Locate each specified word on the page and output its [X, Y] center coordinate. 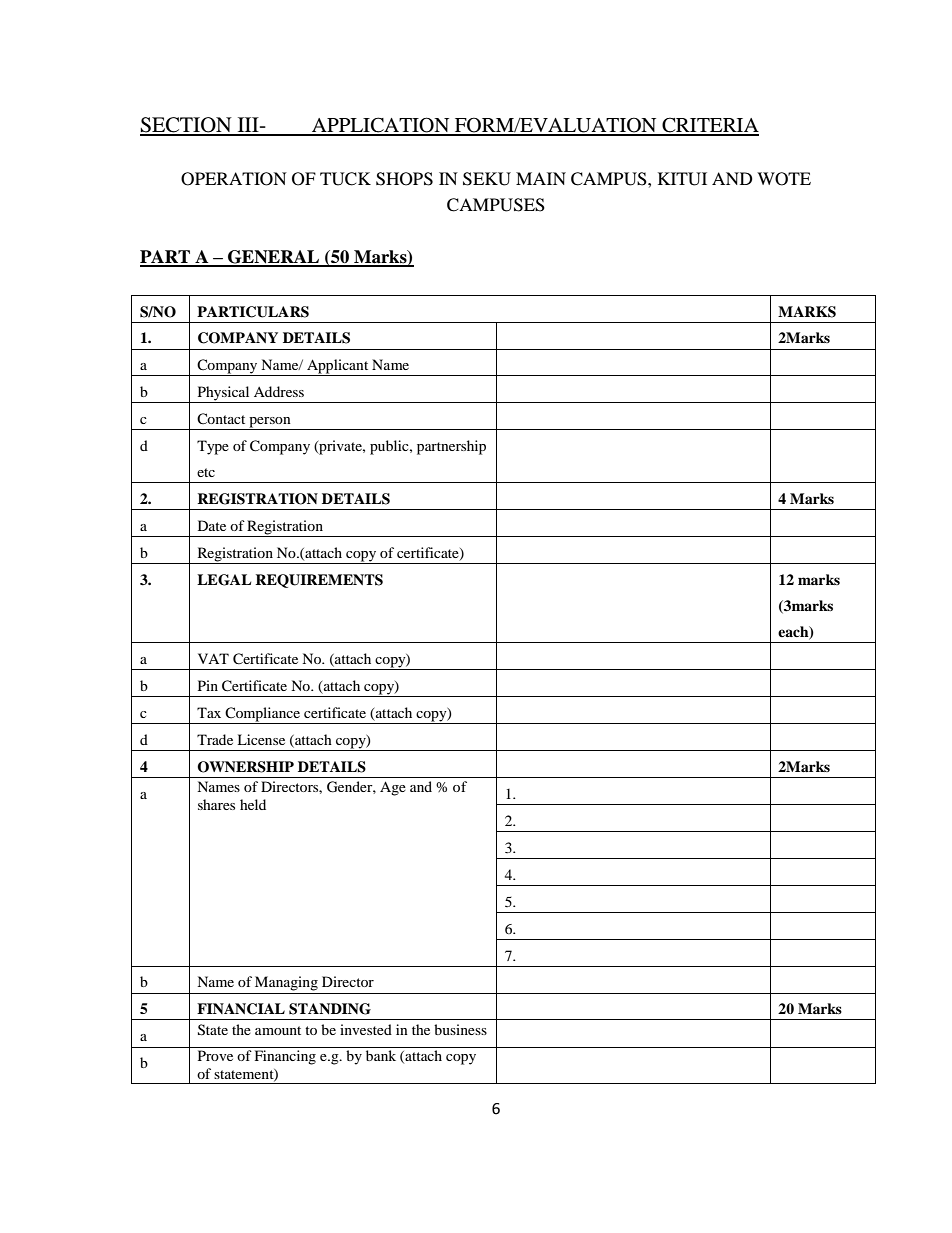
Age [393, 788]
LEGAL [224, 580]
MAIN [541, 178]
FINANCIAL [241, 1009]
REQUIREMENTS [319, 581]
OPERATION [234, 179]
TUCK [345, 179]
